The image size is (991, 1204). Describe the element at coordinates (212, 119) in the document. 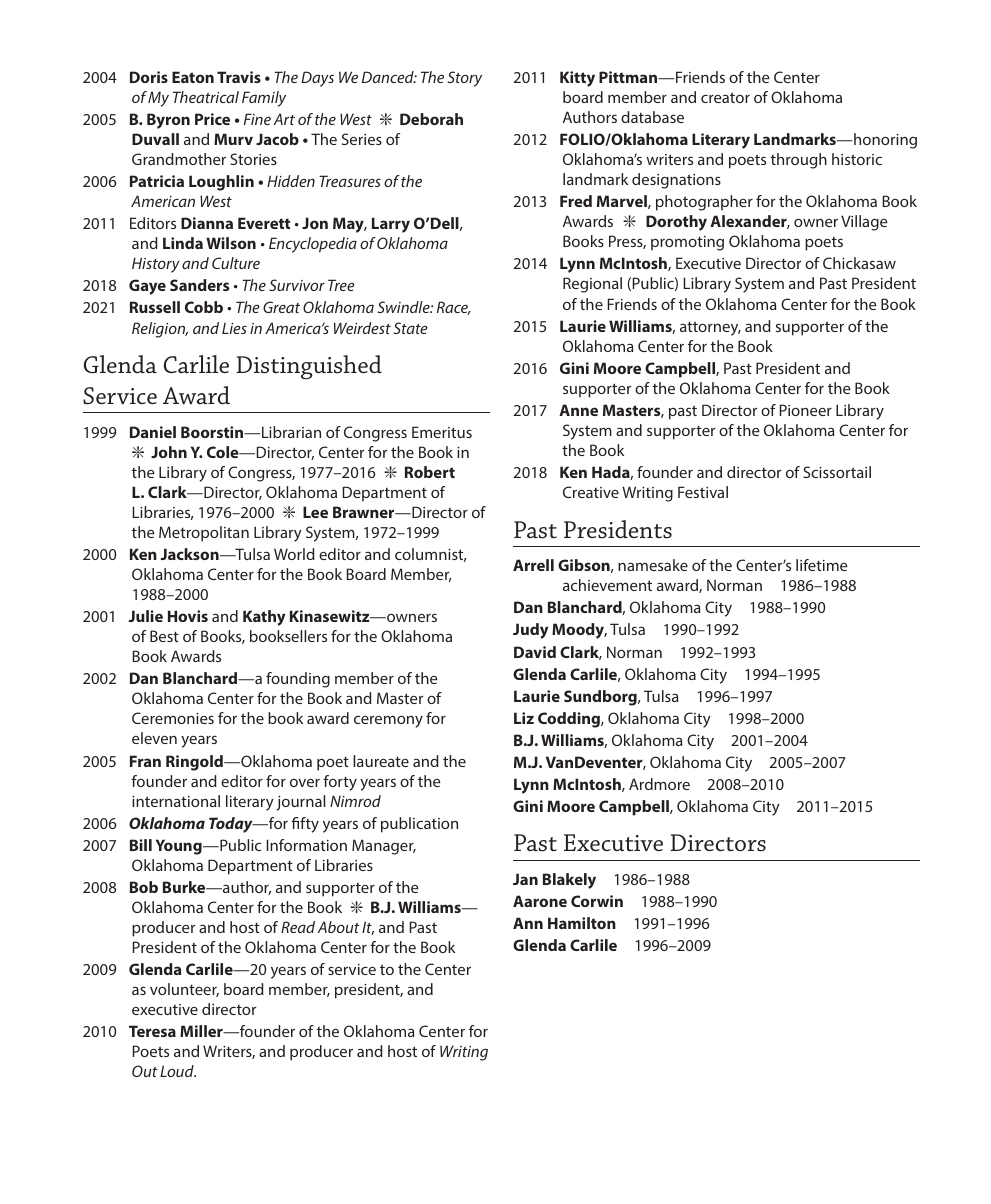

I see `Price` at that location.
